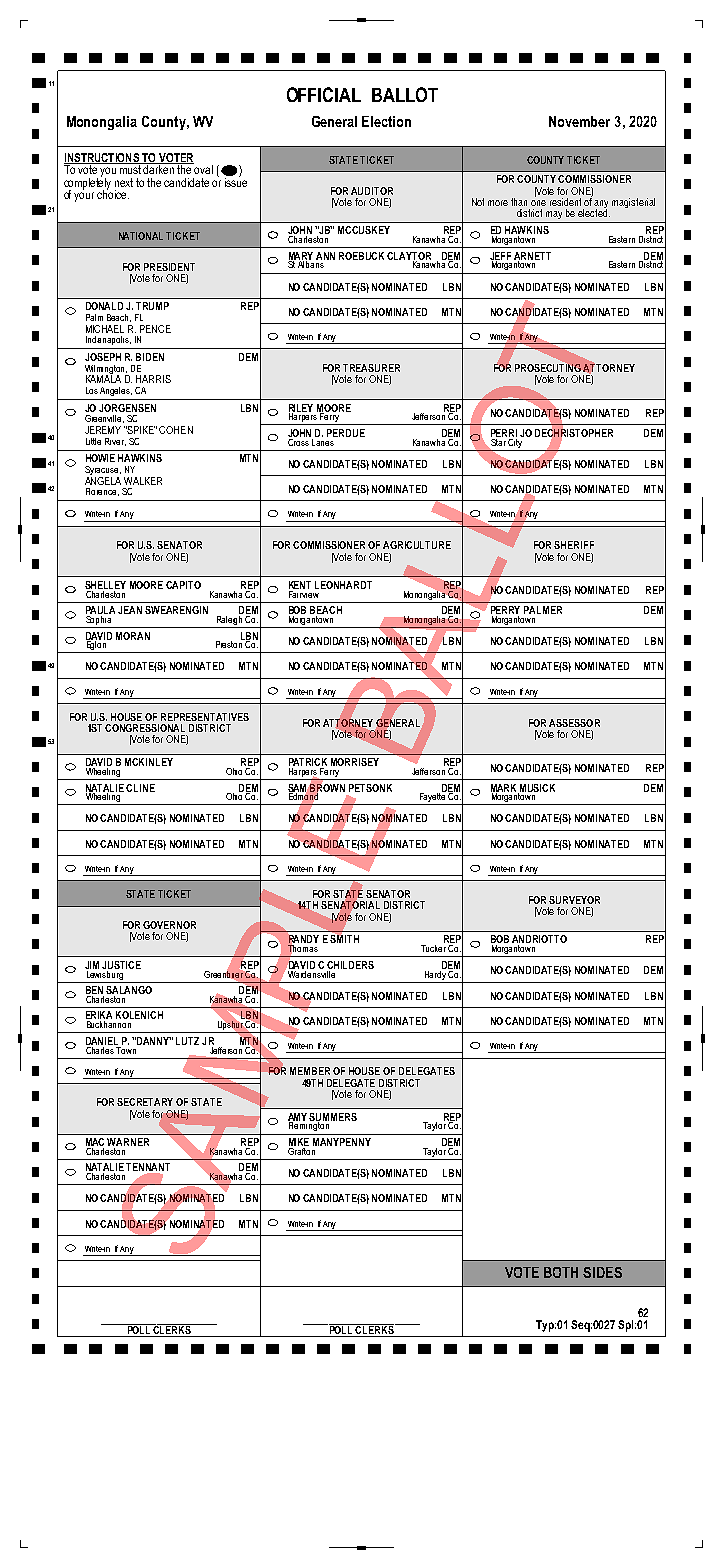  I want to click on SECRETARY, so click(145, 1102).
